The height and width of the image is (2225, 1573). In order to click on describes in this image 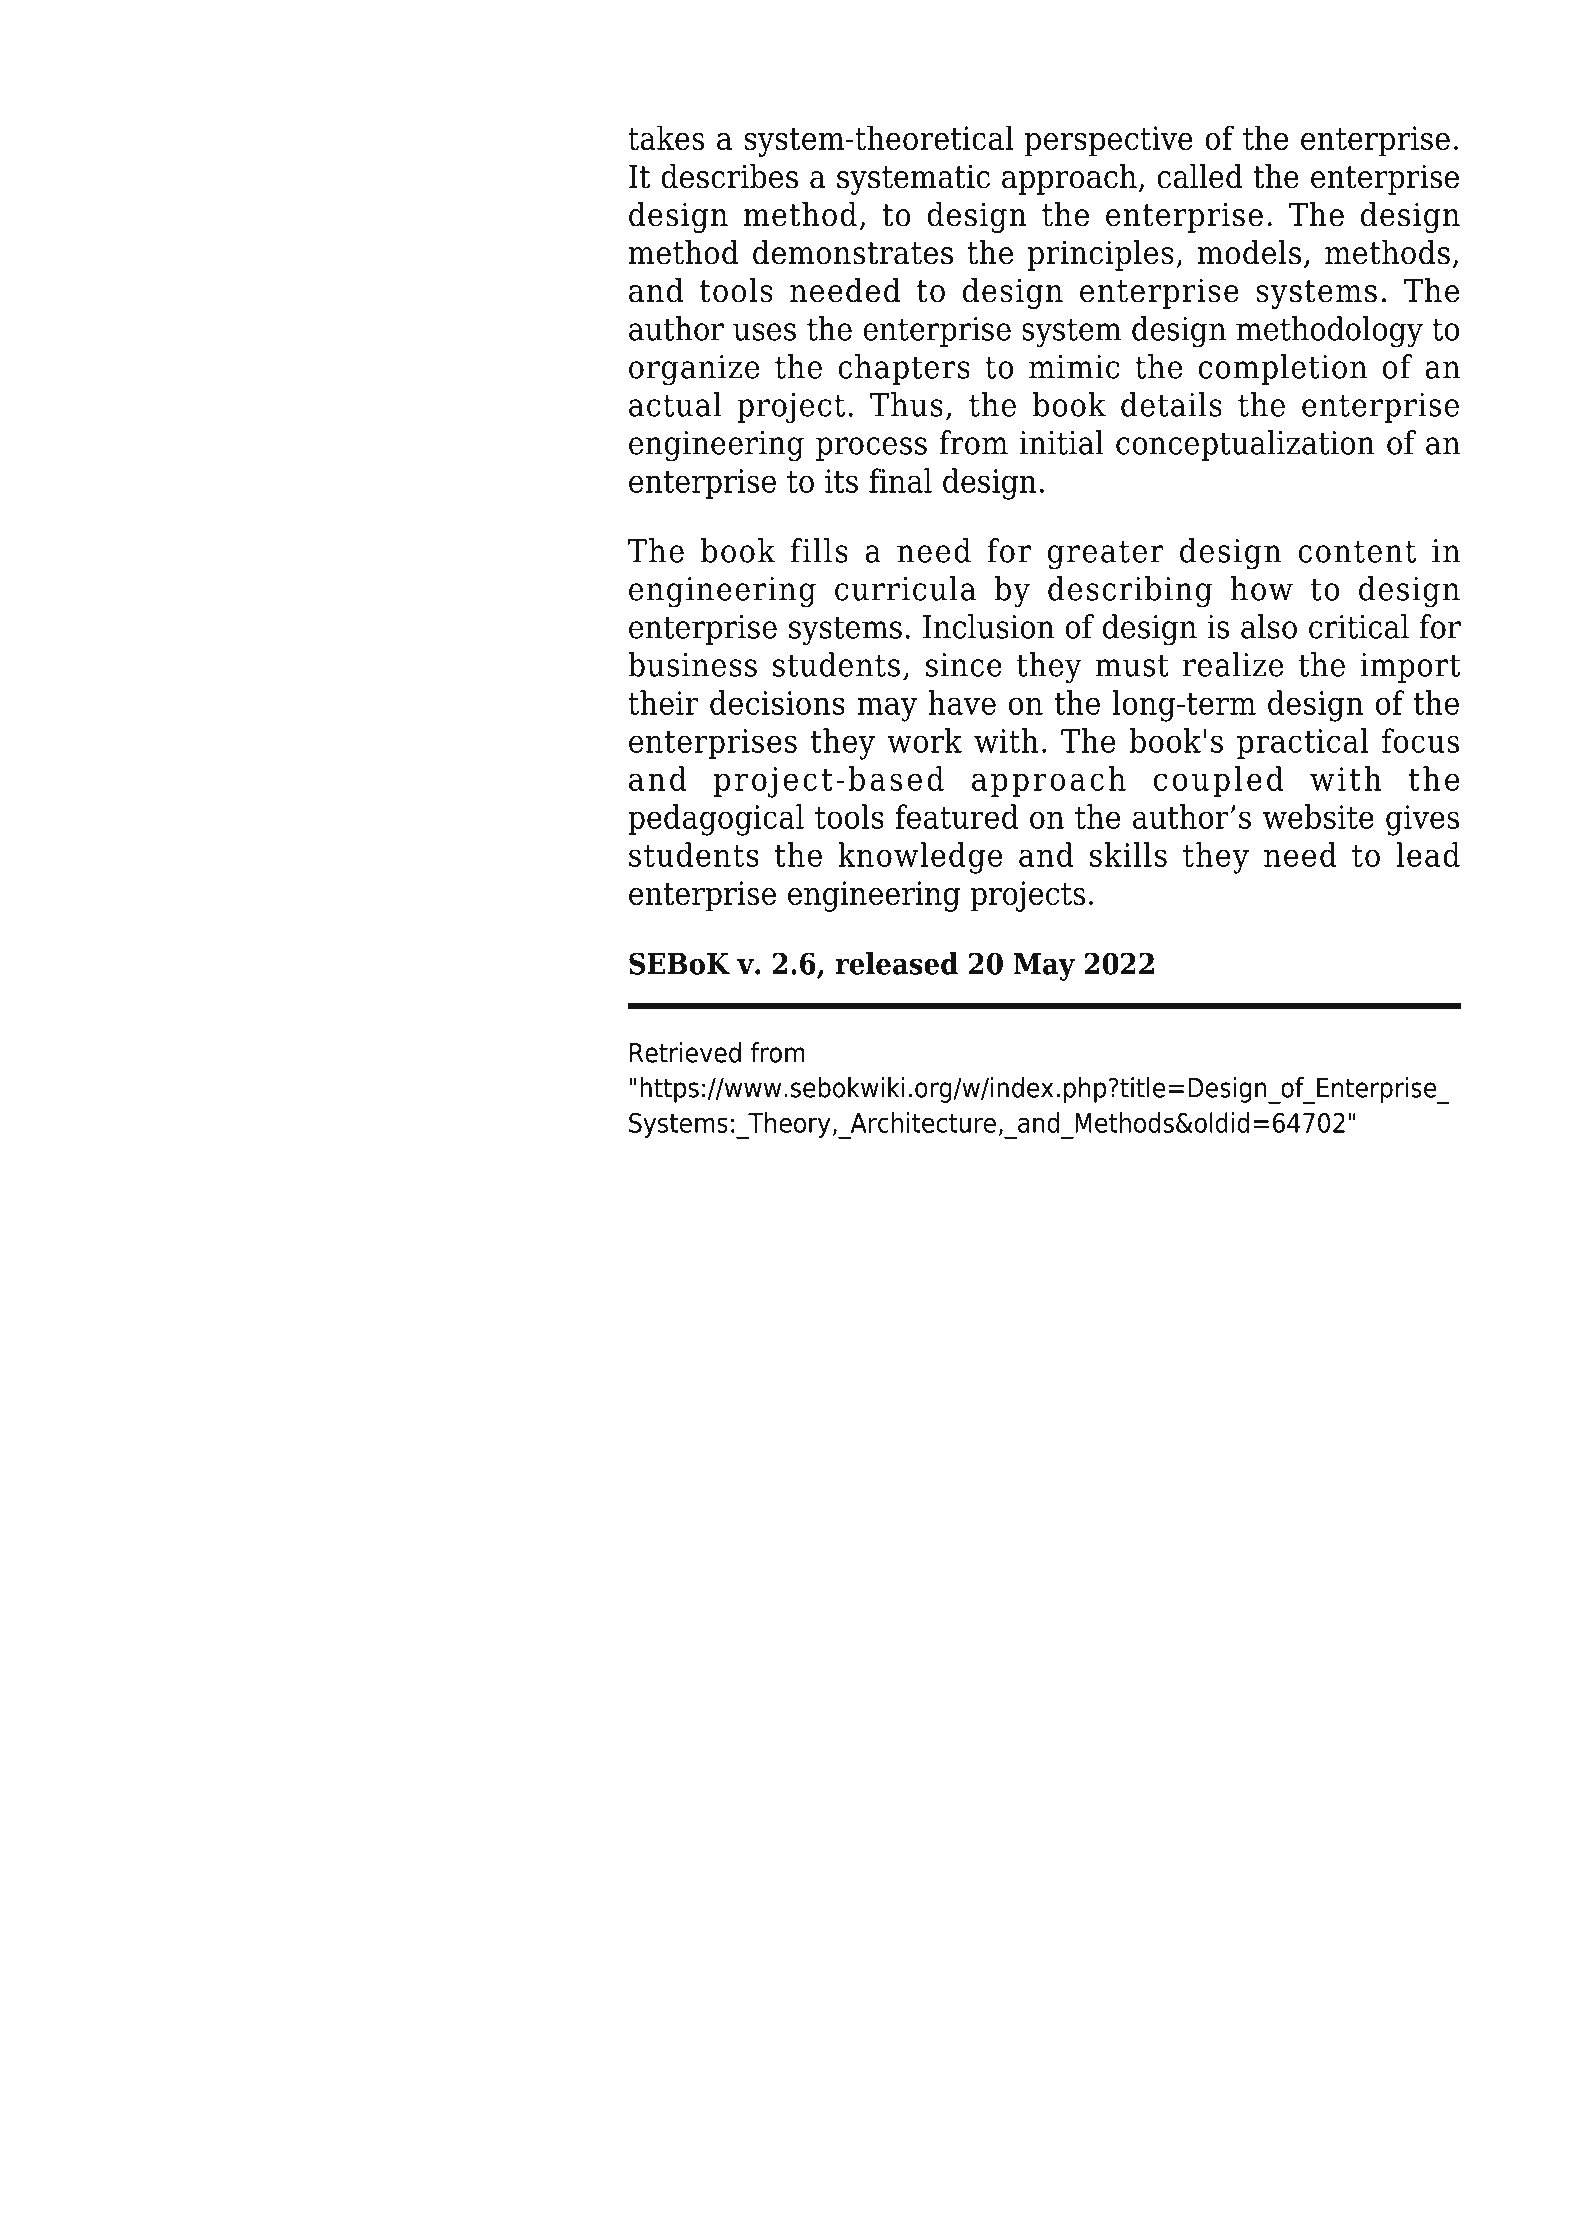, I will do `click(729, 176)`.
